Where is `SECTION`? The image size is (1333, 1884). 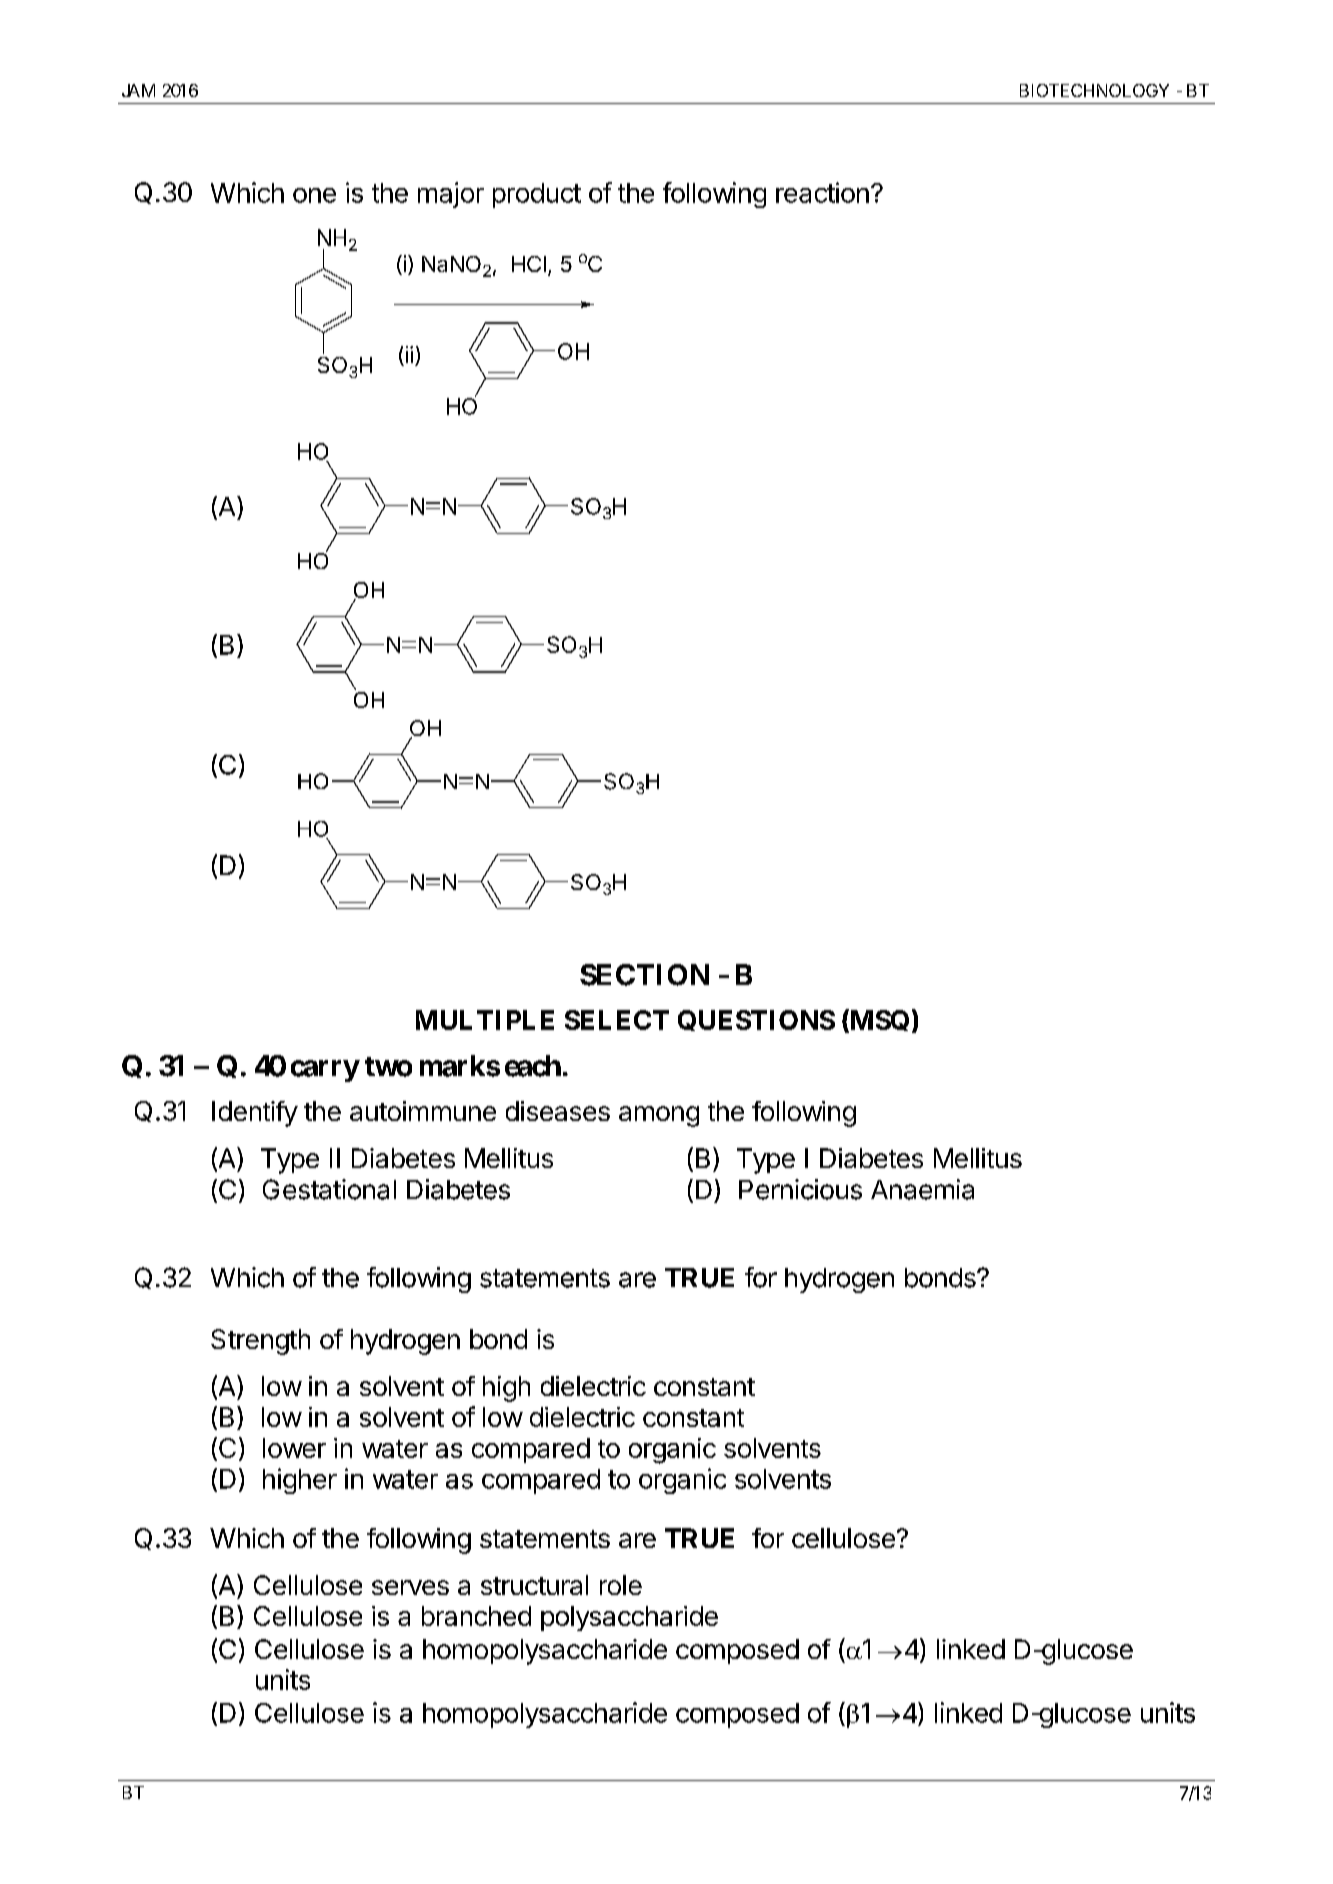
SECTION is located at coordinates (644, 975).
